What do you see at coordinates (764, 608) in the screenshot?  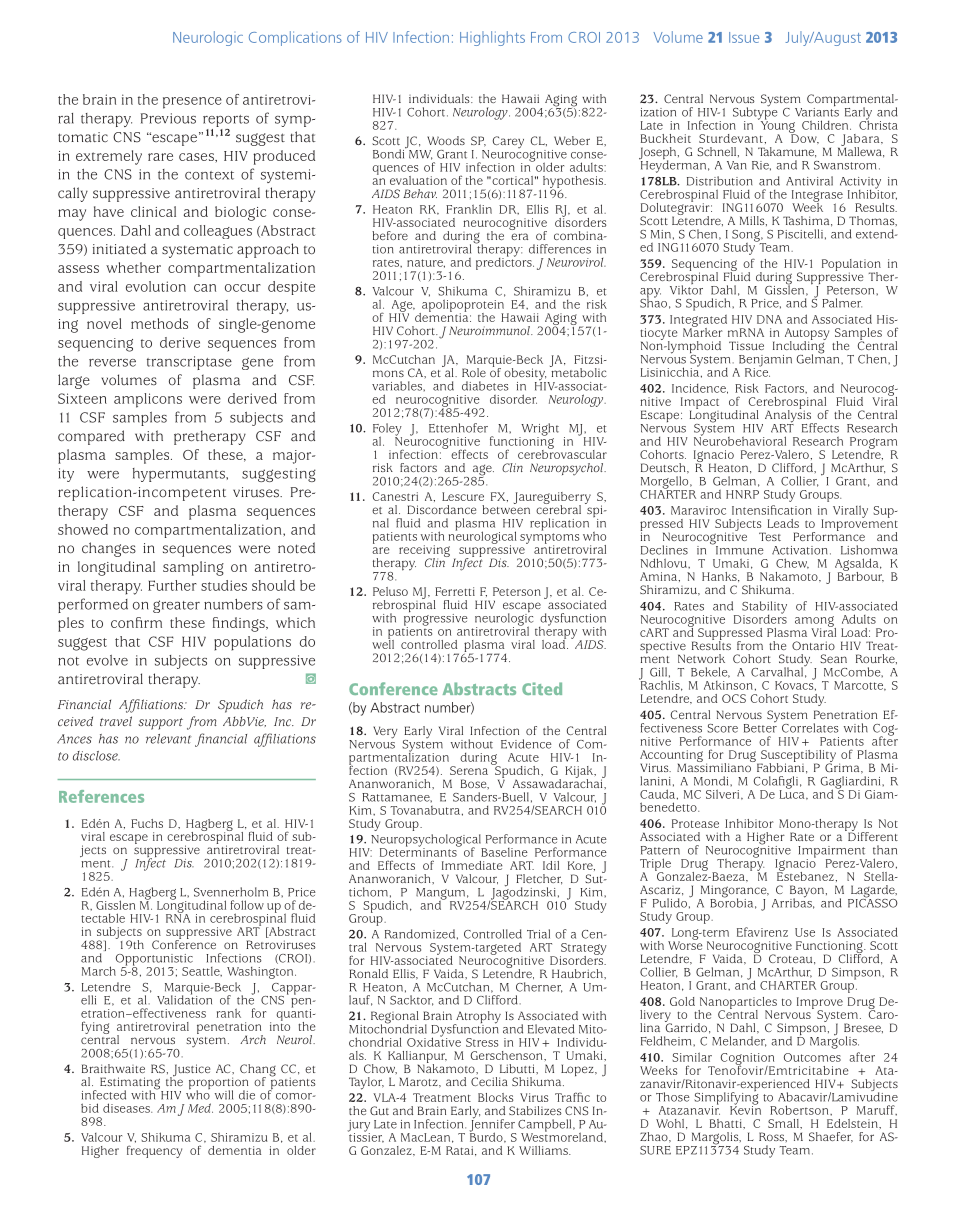 I see `Stability` at bounding box center [764, 608].
